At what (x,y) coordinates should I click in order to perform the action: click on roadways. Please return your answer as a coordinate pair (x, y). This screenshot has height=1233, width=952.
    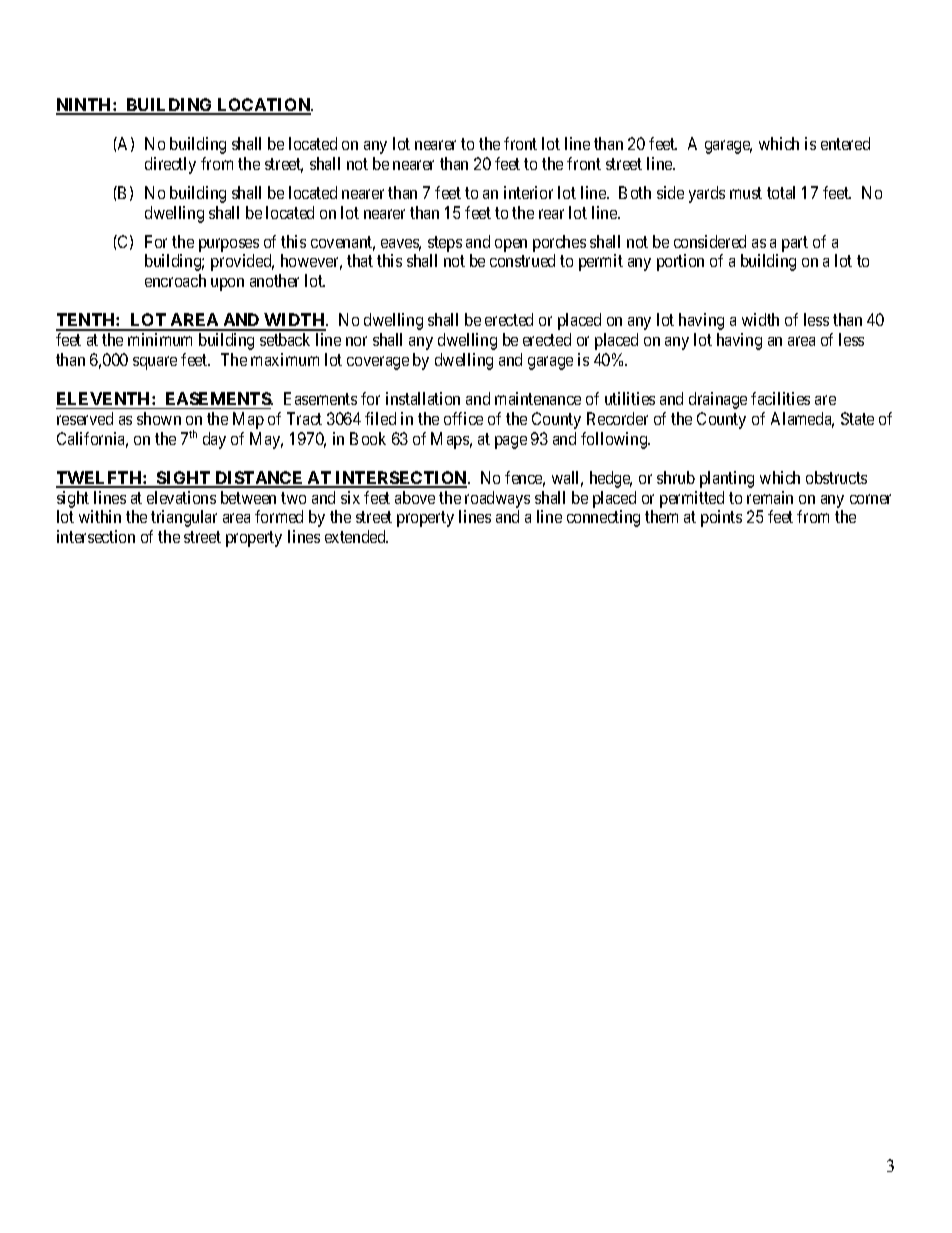
    Looking at the image, I should click on (497, 499).
